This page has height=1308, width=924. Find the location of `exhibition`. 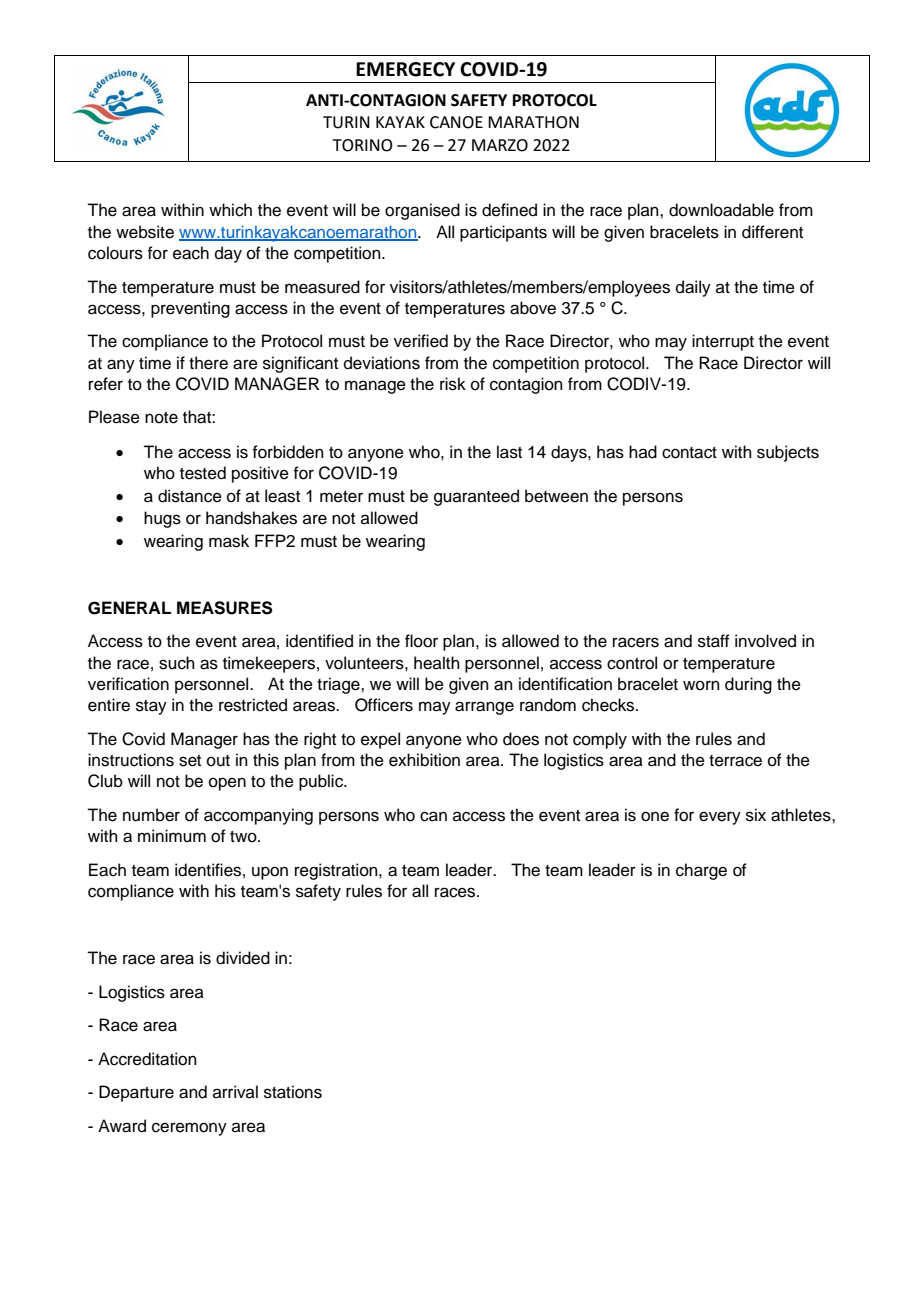

exhibition is located at coordinates (424, 760).
